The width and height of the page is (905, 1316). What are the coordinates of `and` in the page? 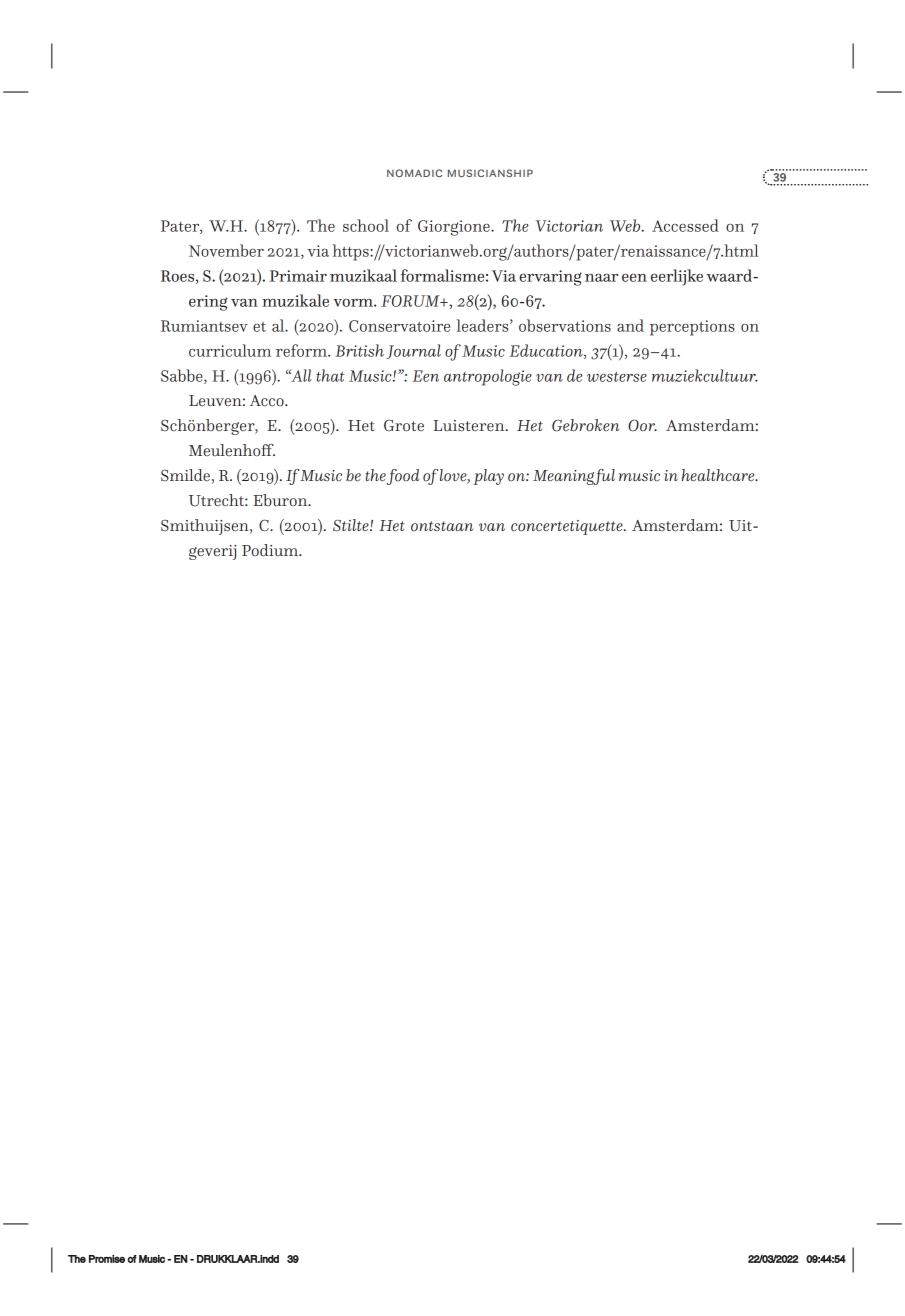 It's located at (630, 325).
